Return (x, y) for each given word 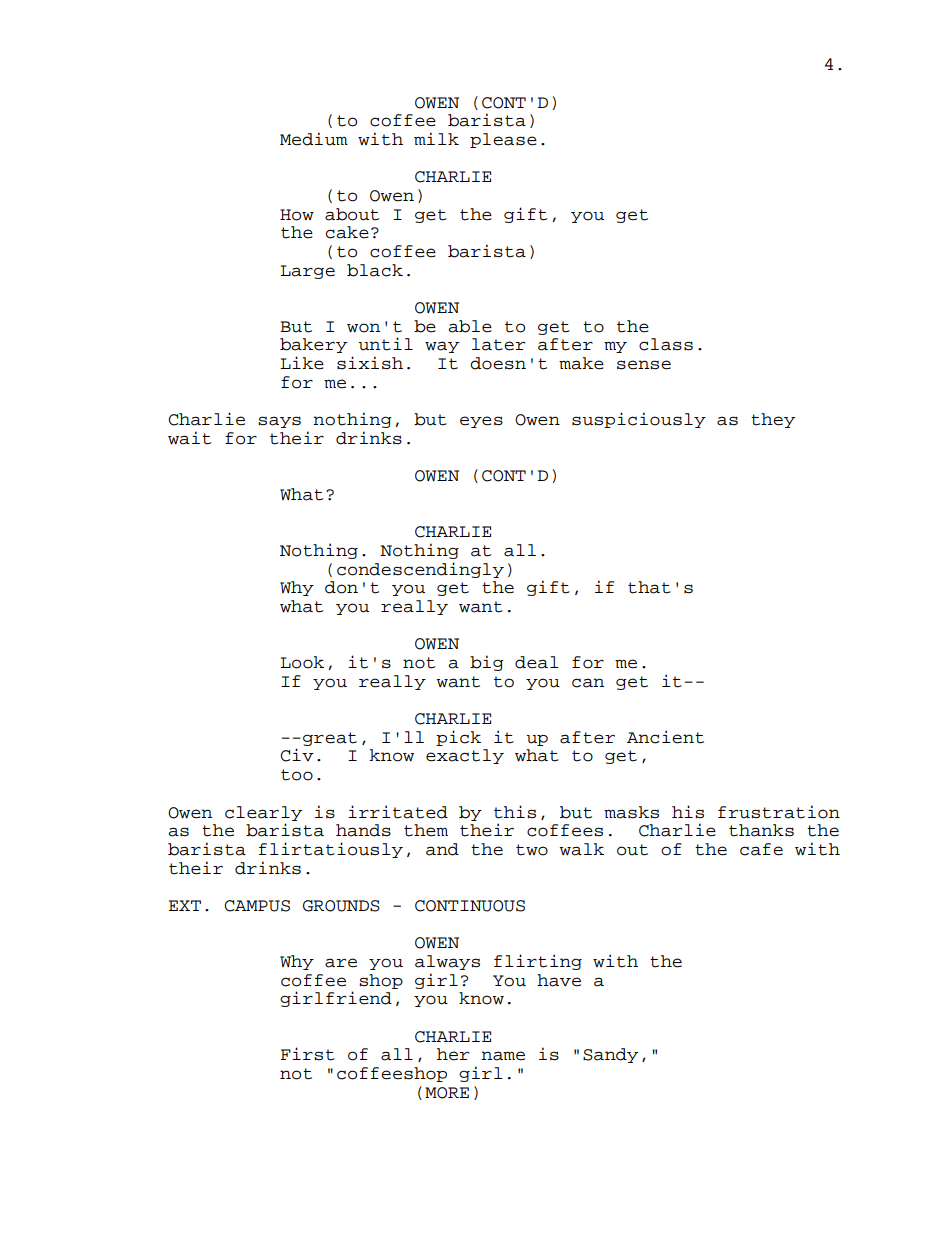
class (666, 344)
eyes (481, 422)
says (279, 422)
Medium (314, 139)
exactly (465, 756)
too (297, 775)
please (503, 140)
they (773, 420)
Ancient (665, 737)
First (308, 1054)
